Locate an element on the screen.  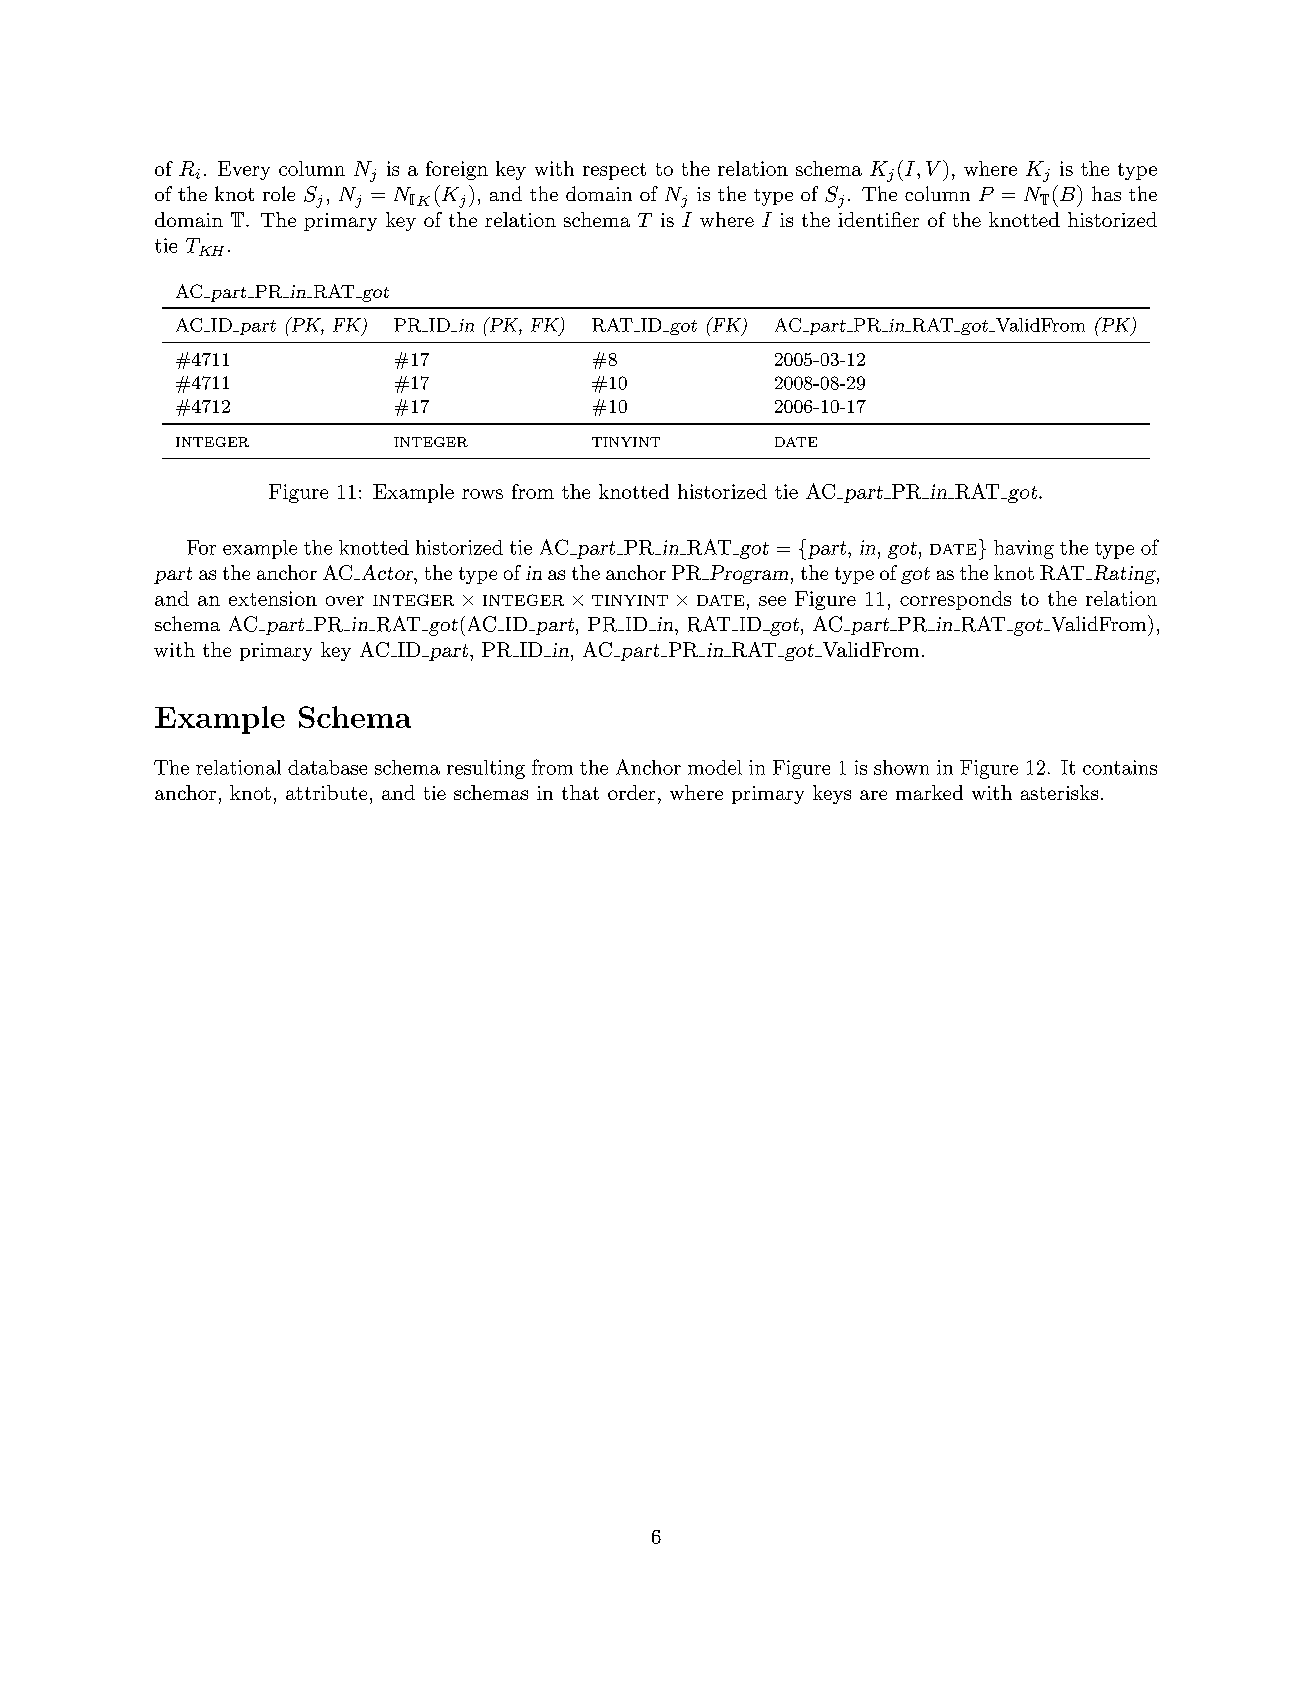
Program is located at coordinates (748, 574).
